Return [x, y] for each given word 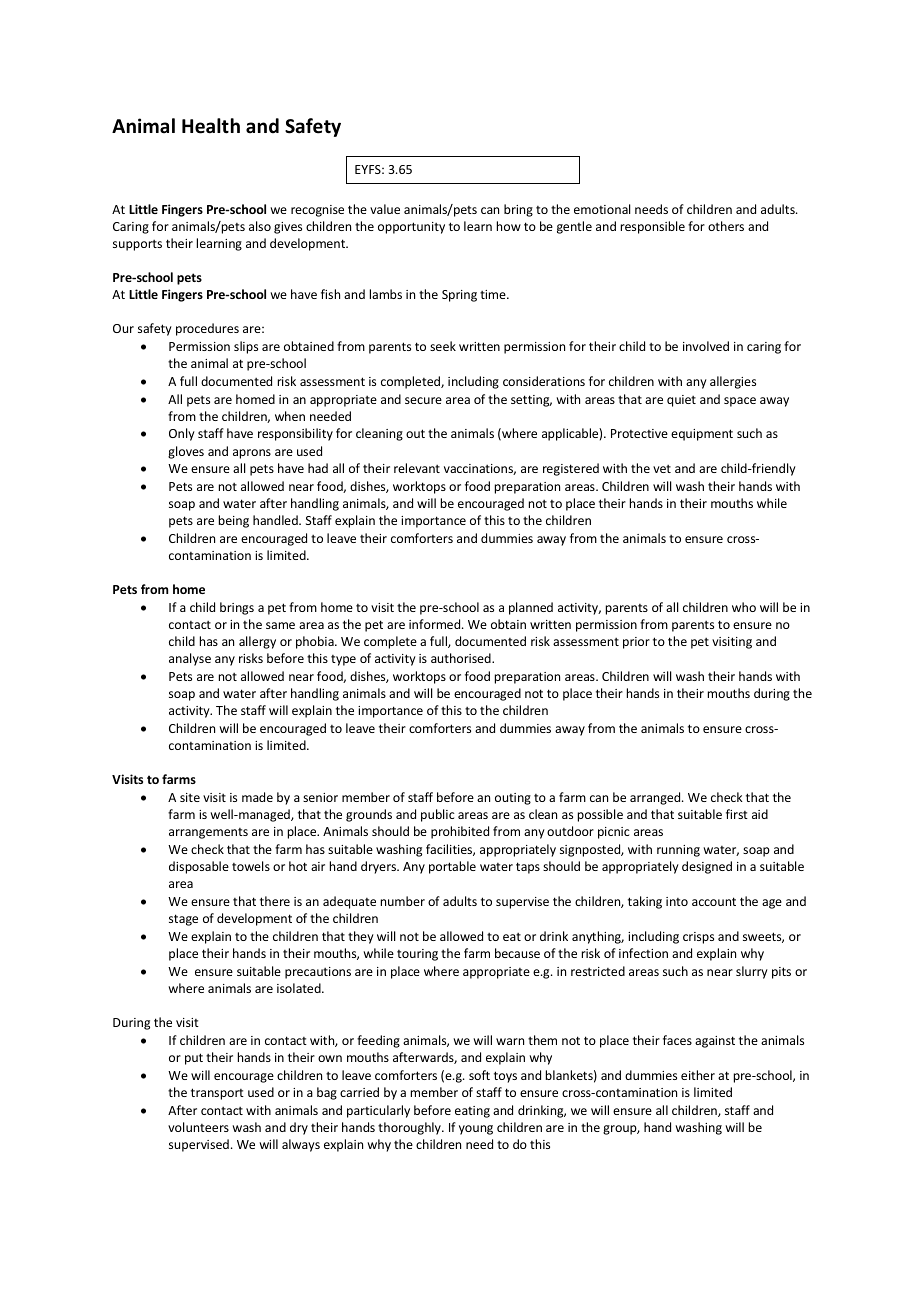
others [726, 226]
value [385, 209]
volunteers [198, 1127]
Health [211, 126]
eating [472, 1112]
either [698, 1075]
